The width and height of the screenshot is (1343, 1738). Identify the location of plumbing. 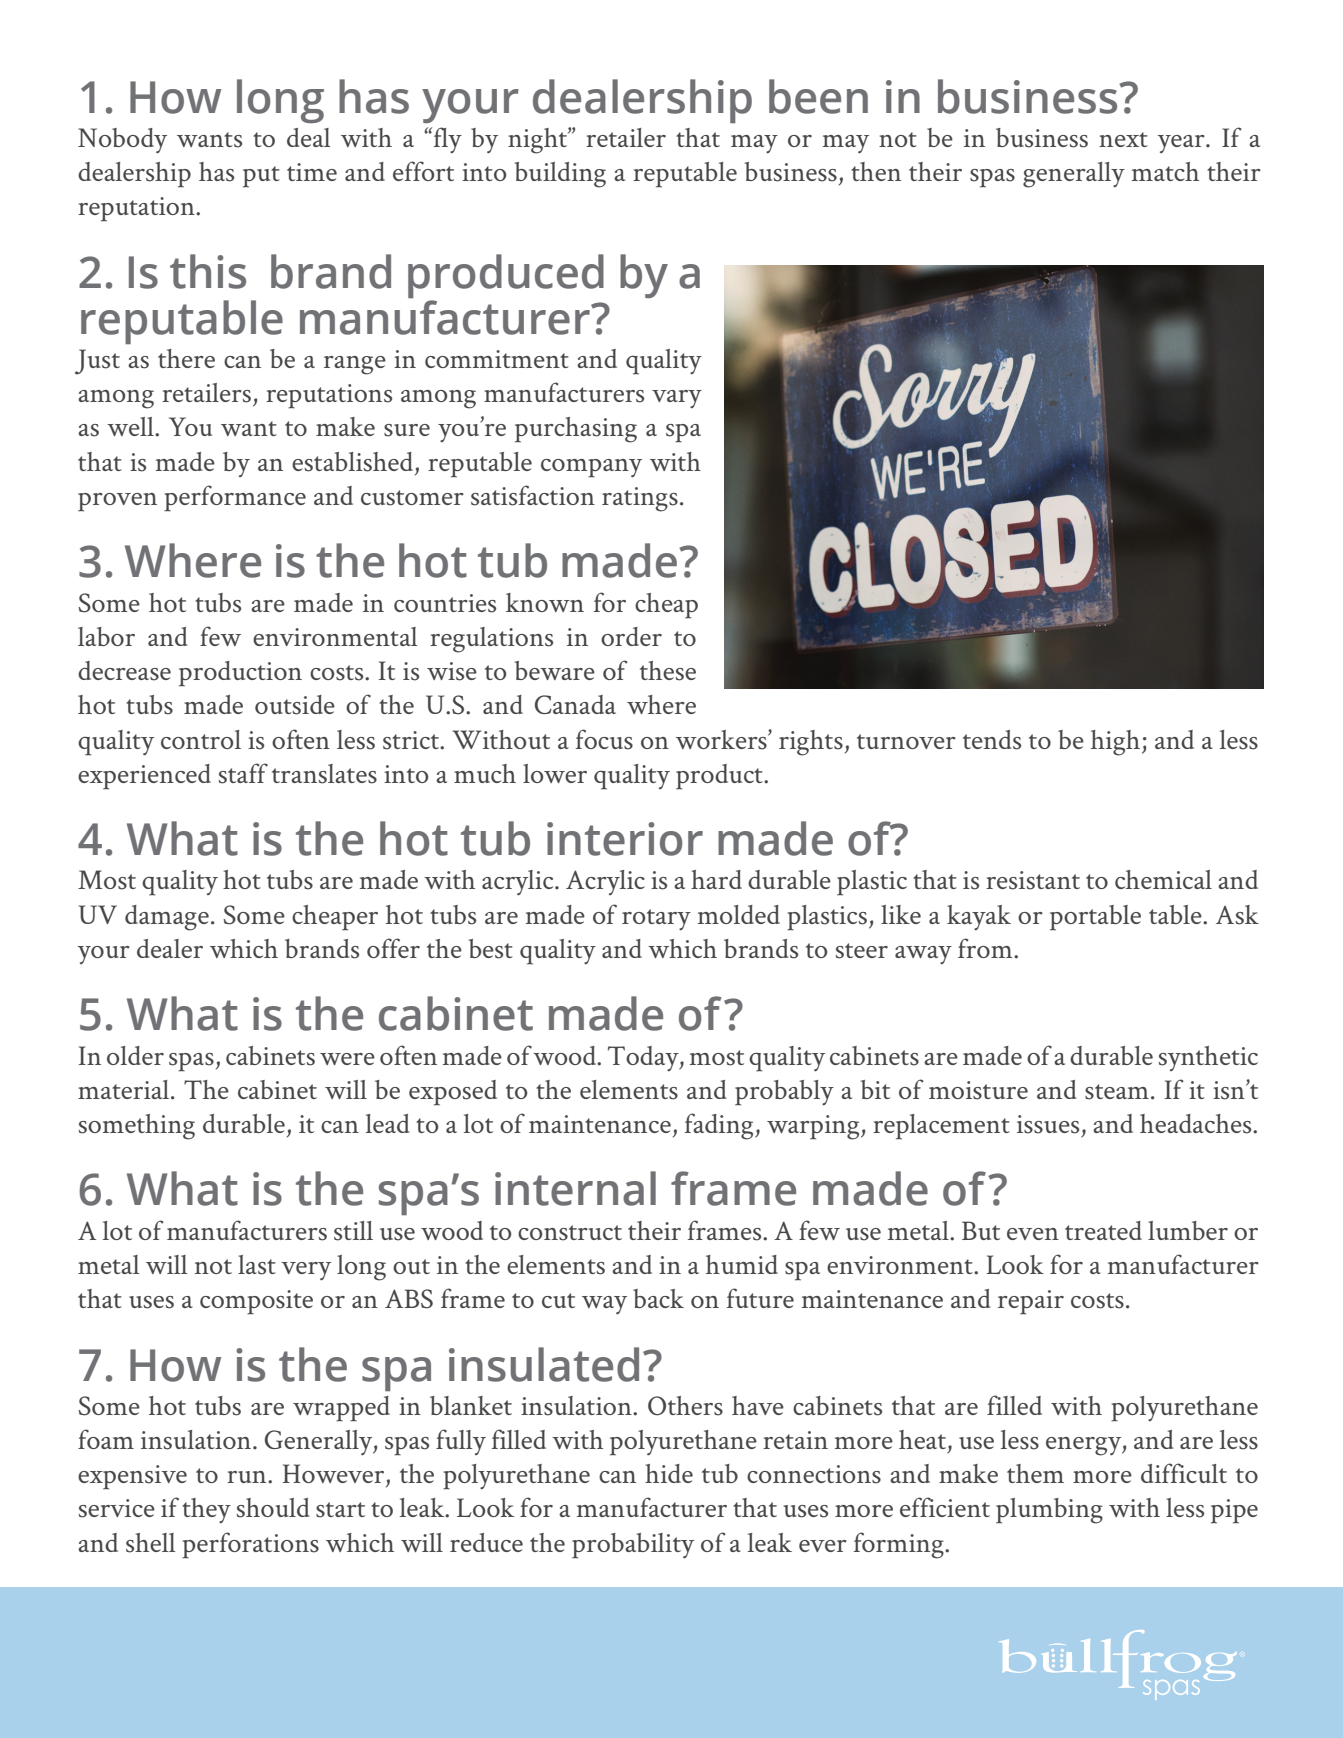
(1049, 1511).
